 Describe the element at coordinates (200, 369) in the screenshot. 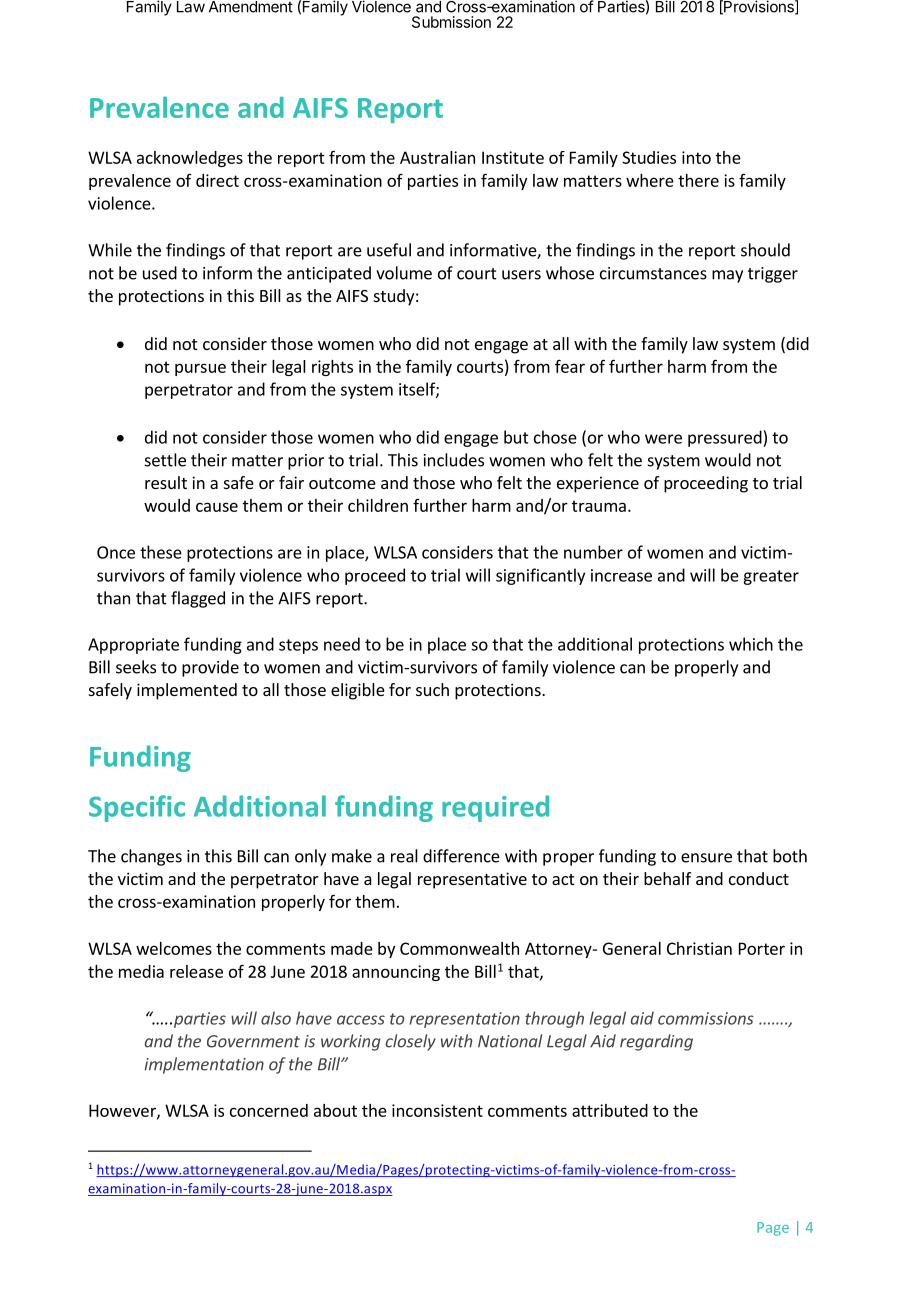

I see `pursue` at that location.
